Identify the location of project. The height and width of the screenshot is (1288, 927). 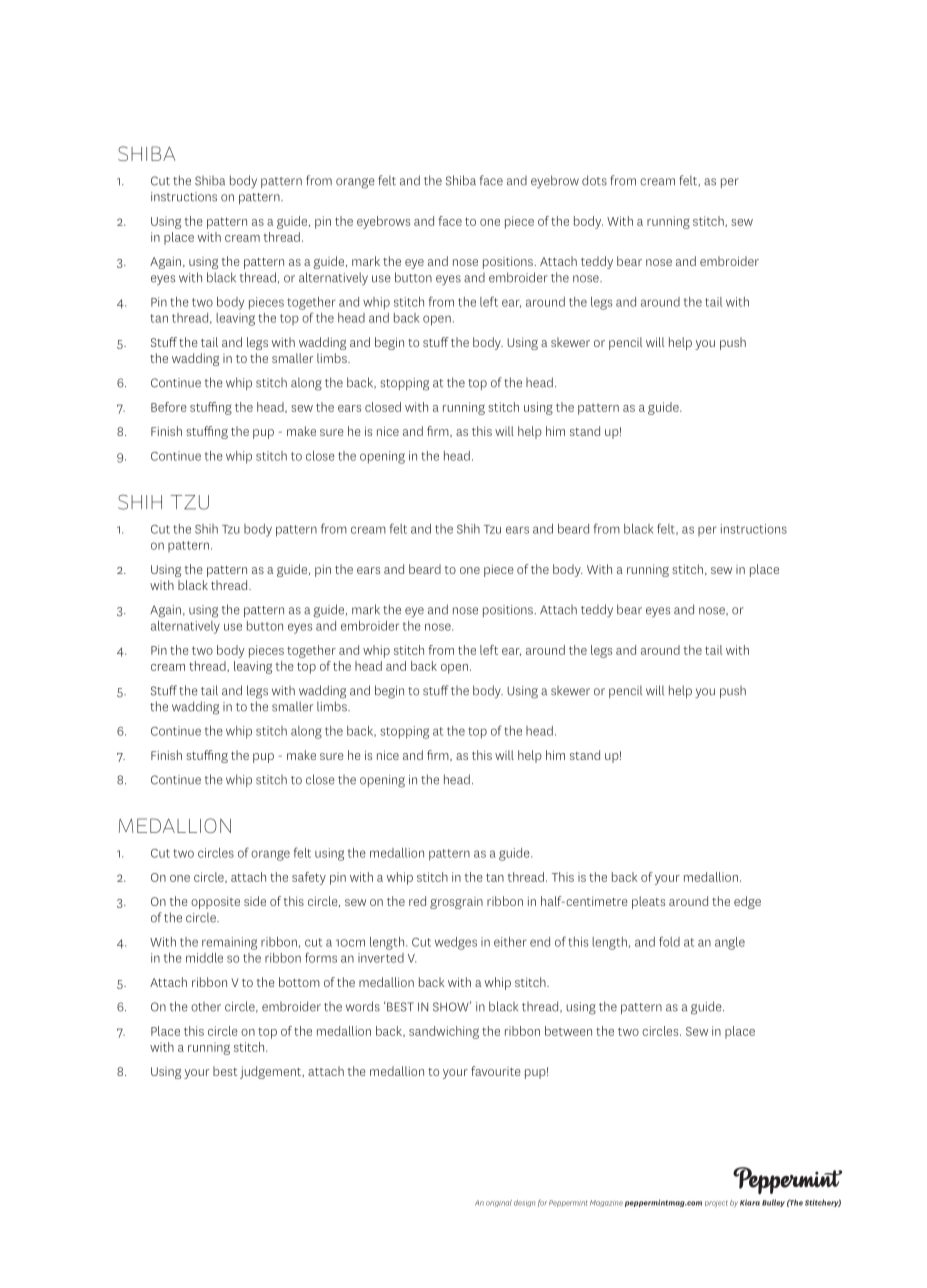
(716, 1204).
